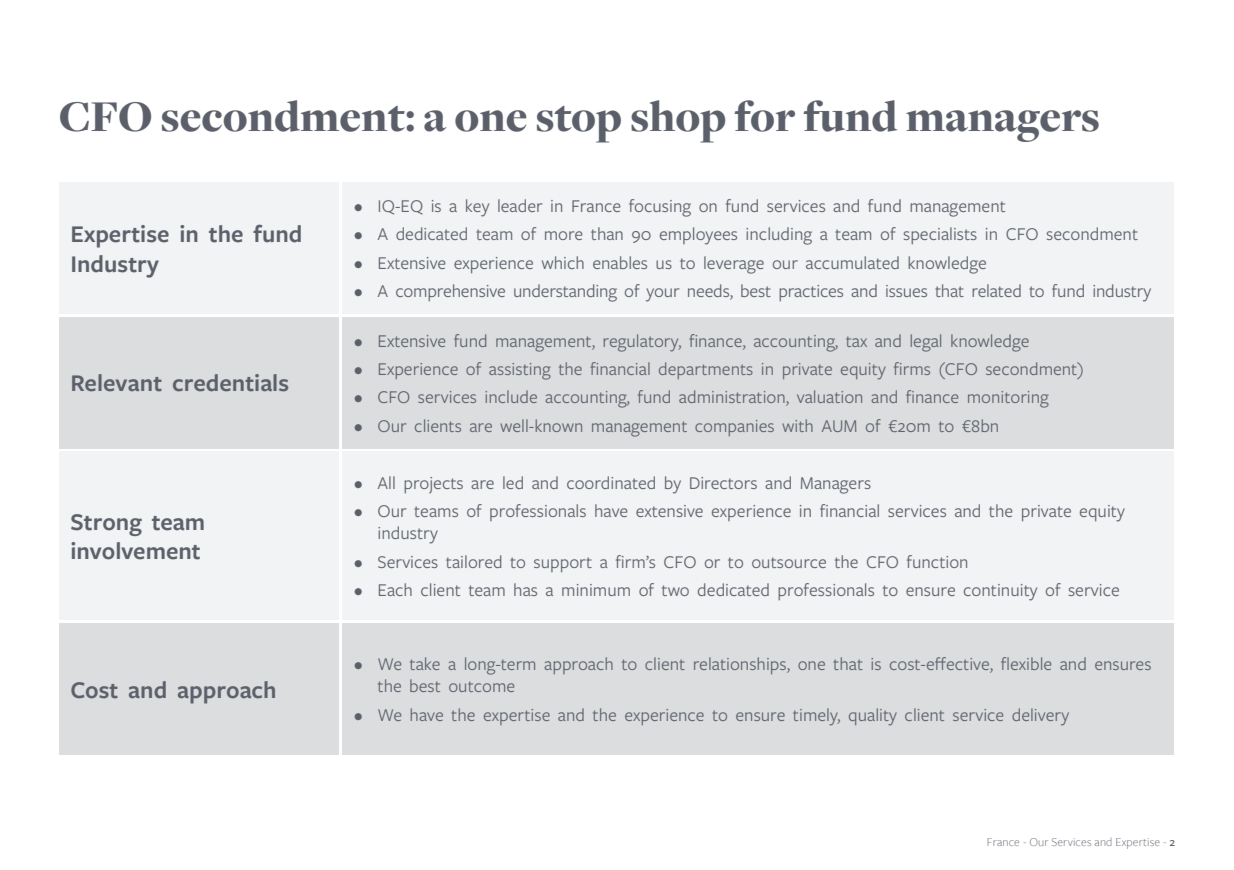  I want to click on credentials, so click(230, 383).
